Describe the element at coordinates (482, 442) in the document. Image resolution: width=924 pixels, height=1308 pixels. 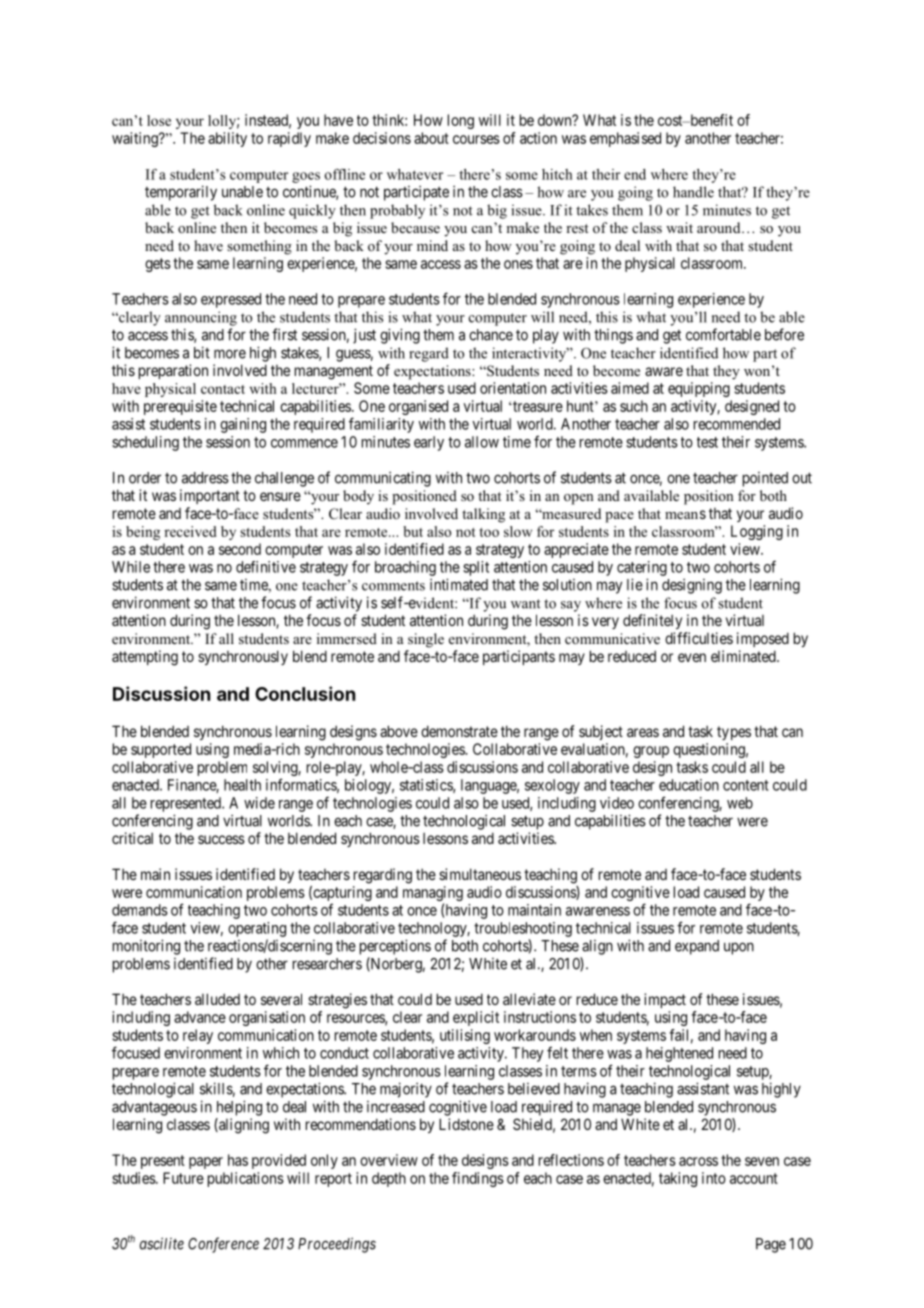
I see `allow` at that location.
